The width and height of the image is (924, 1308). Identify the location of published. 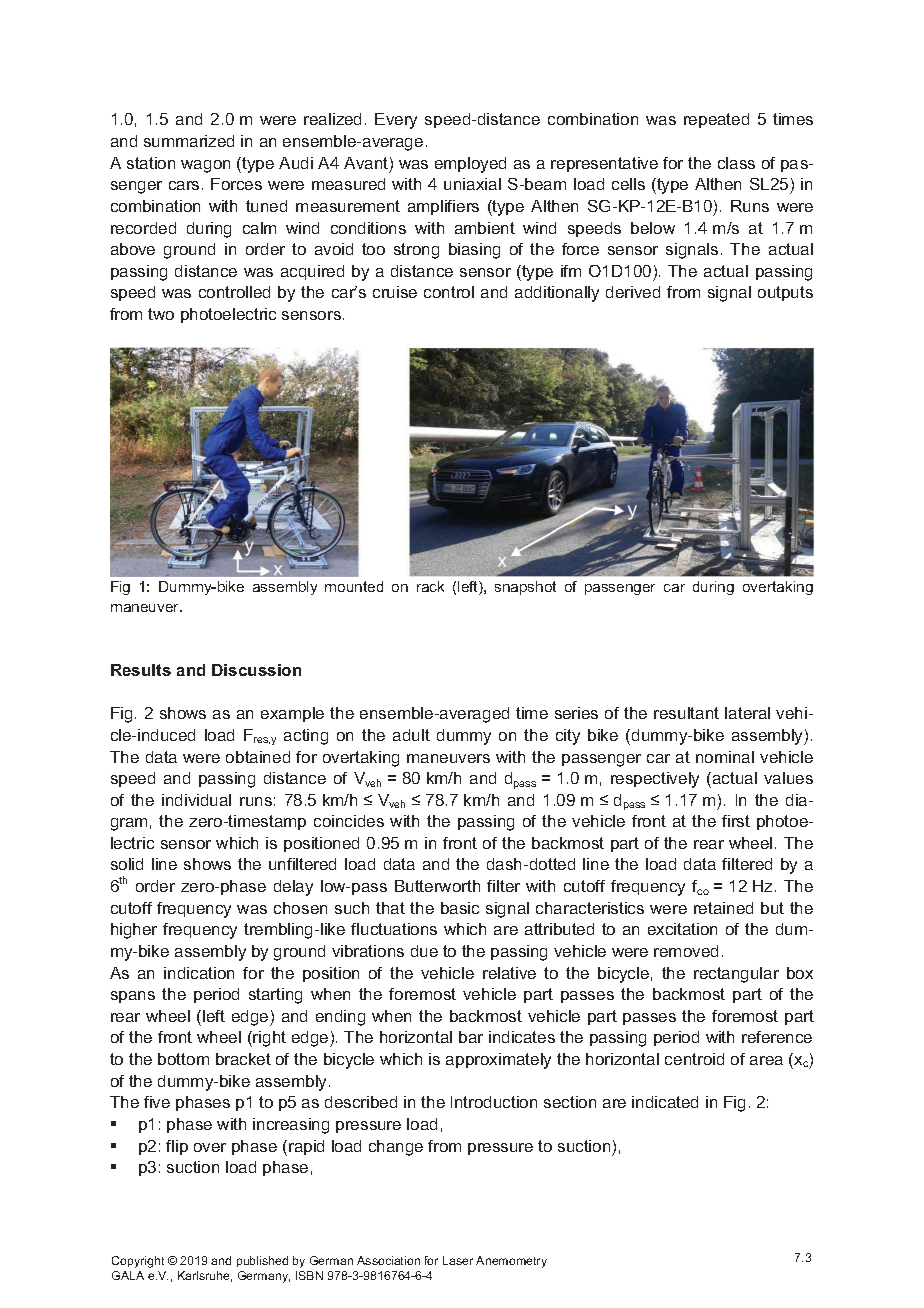
(262, 1261).
